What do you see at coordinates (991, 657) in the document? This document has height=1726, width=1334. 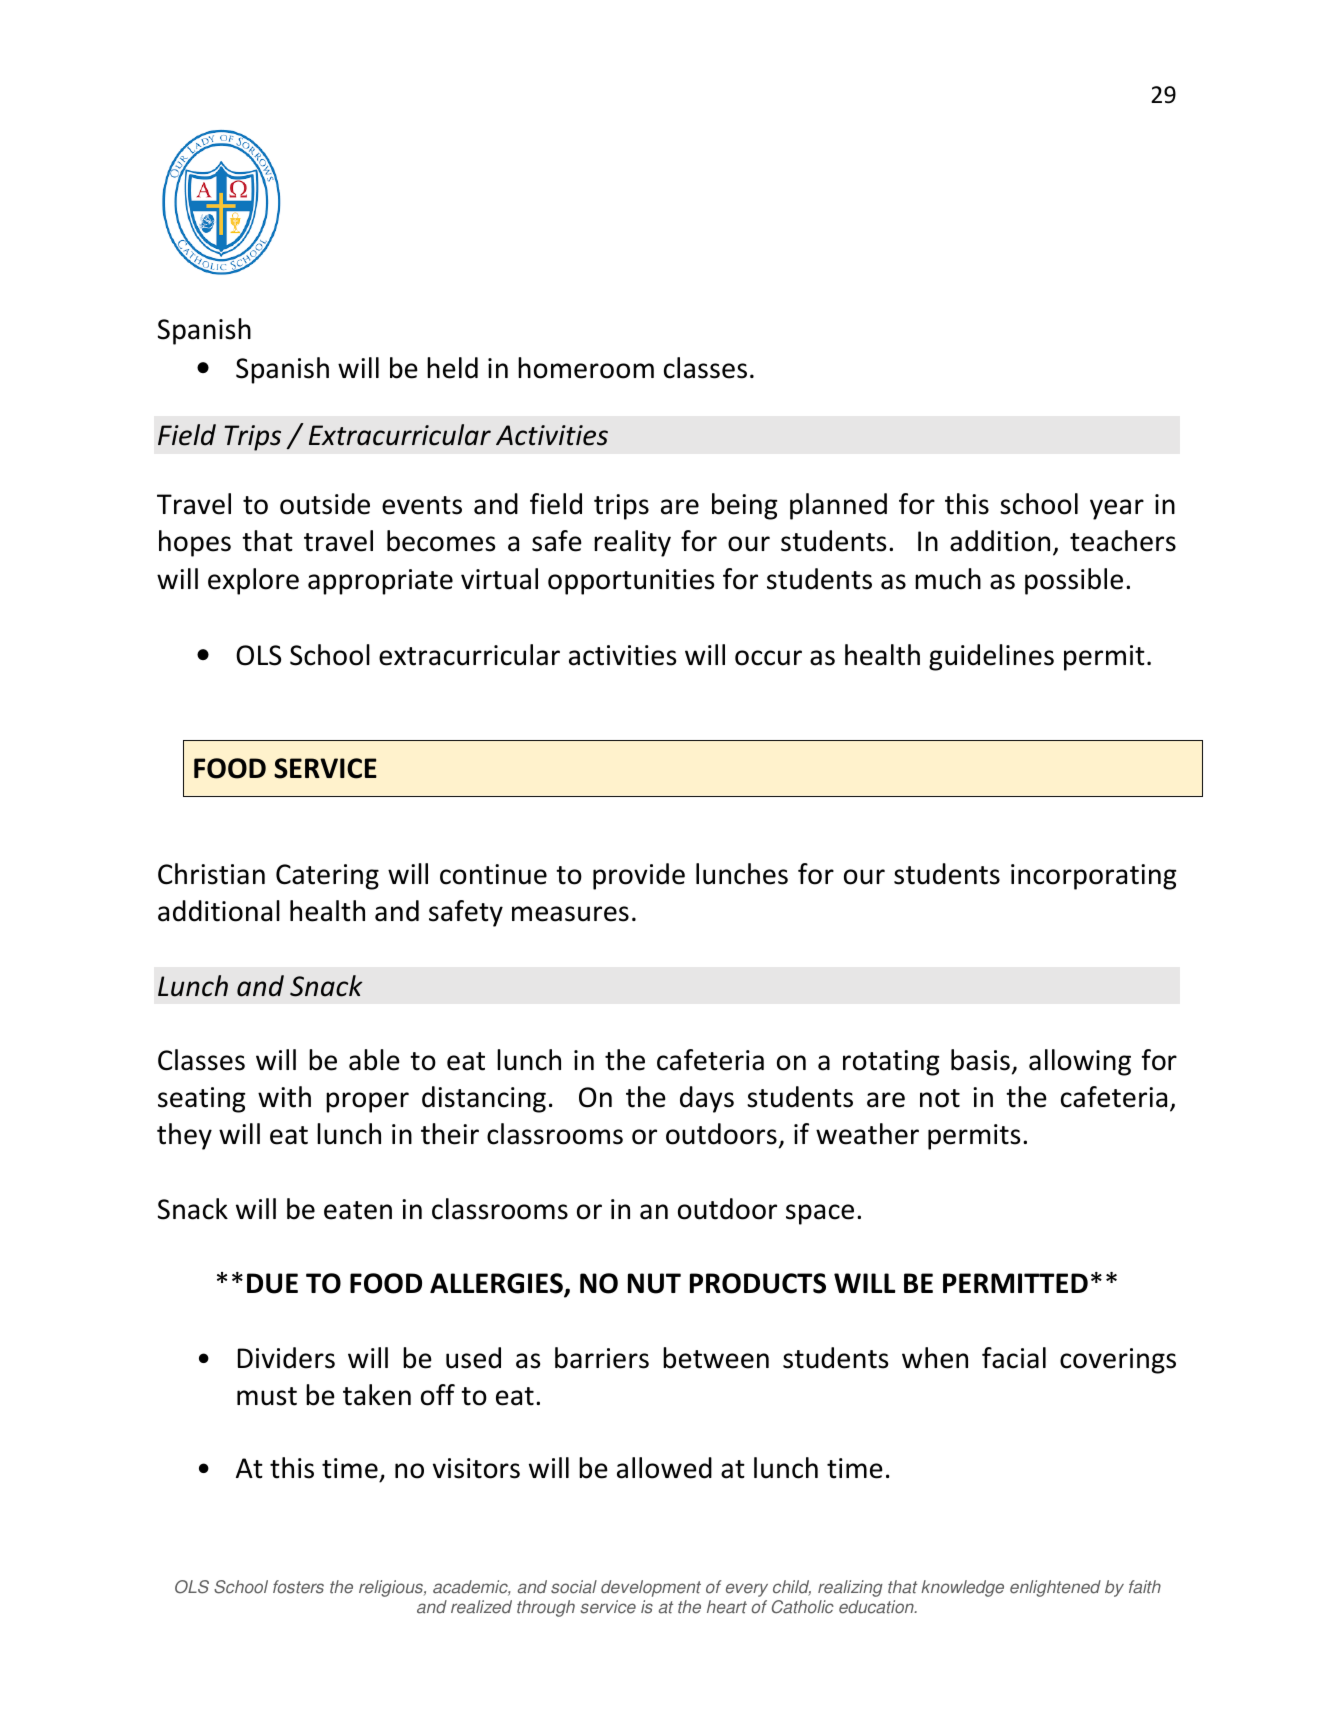 I see `guidelines` at bounding box center [991, 657].
